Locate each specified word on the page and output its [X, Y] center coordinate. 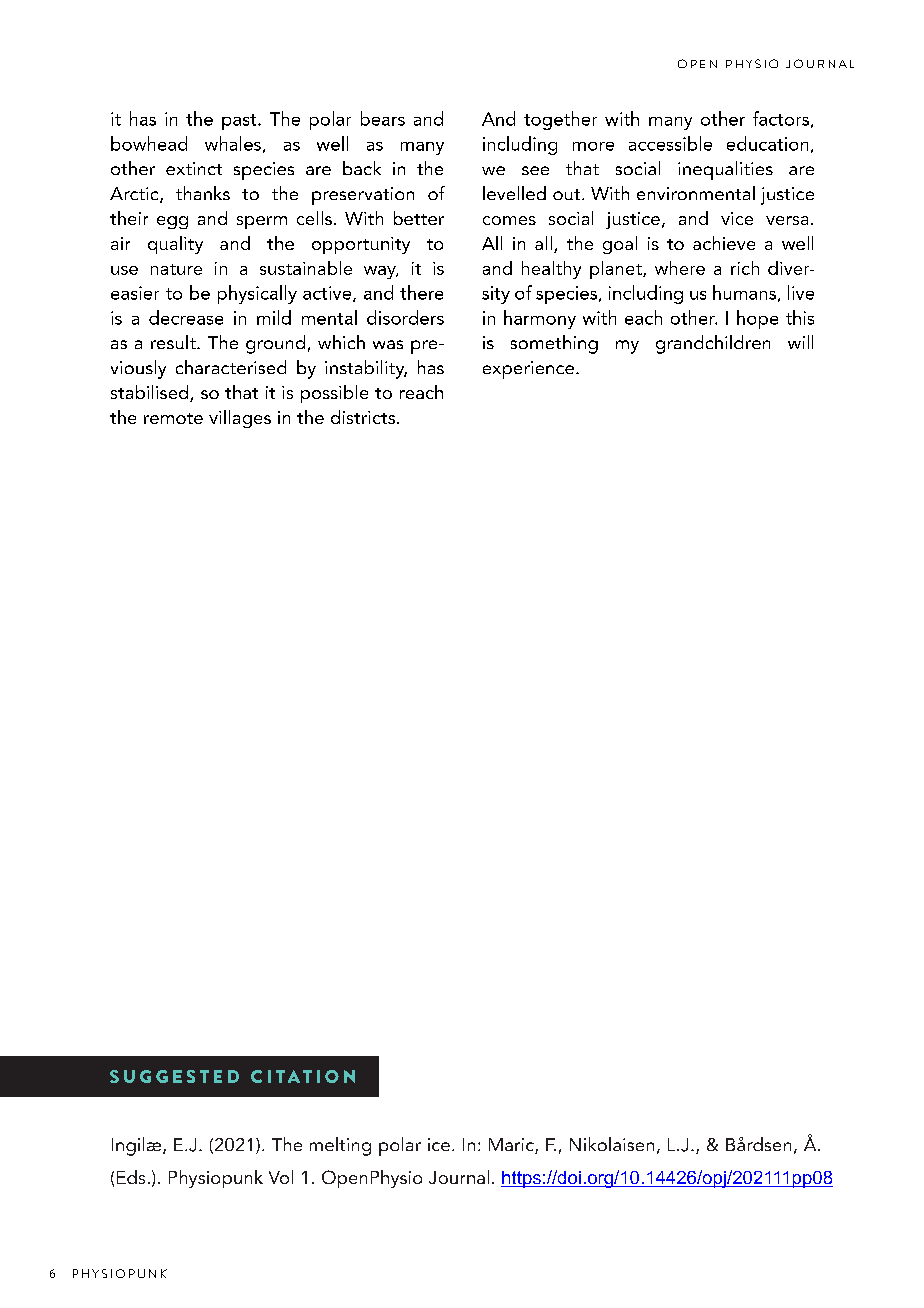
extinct [194, 168]
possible [334, 394]
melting [340, 1146]
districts [363, 417]
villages [240, 419]
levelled [514, 193]
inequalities [725, 170]
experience [530, 370]
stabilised [151, 393]
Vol [281, 1177]
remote [173, 418]
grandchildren [713, 344]
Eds [131, 1177]
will [800, 342]
